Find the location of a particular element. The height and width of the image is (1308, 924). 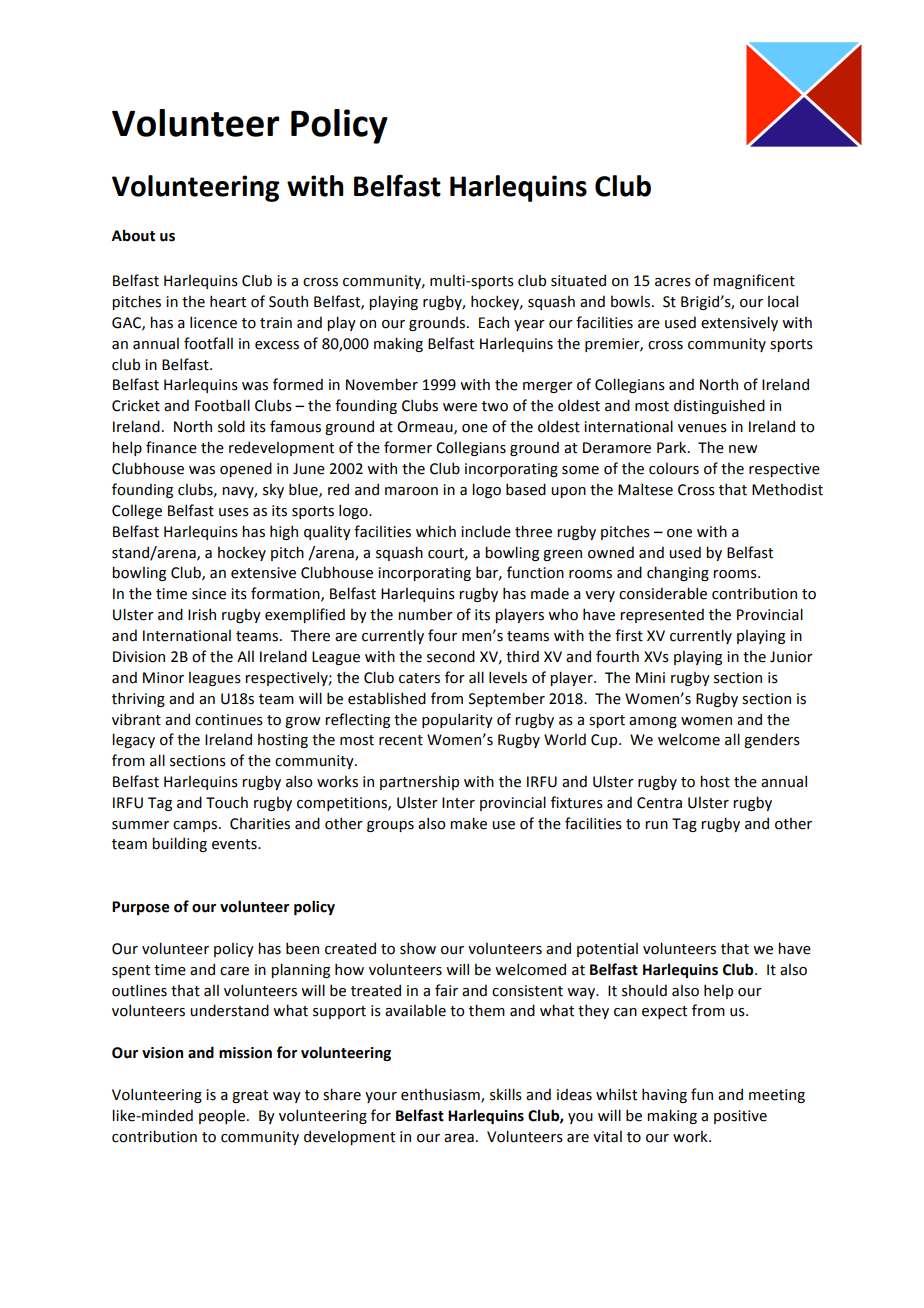

Purpose is located at coordinates (141, 908).
